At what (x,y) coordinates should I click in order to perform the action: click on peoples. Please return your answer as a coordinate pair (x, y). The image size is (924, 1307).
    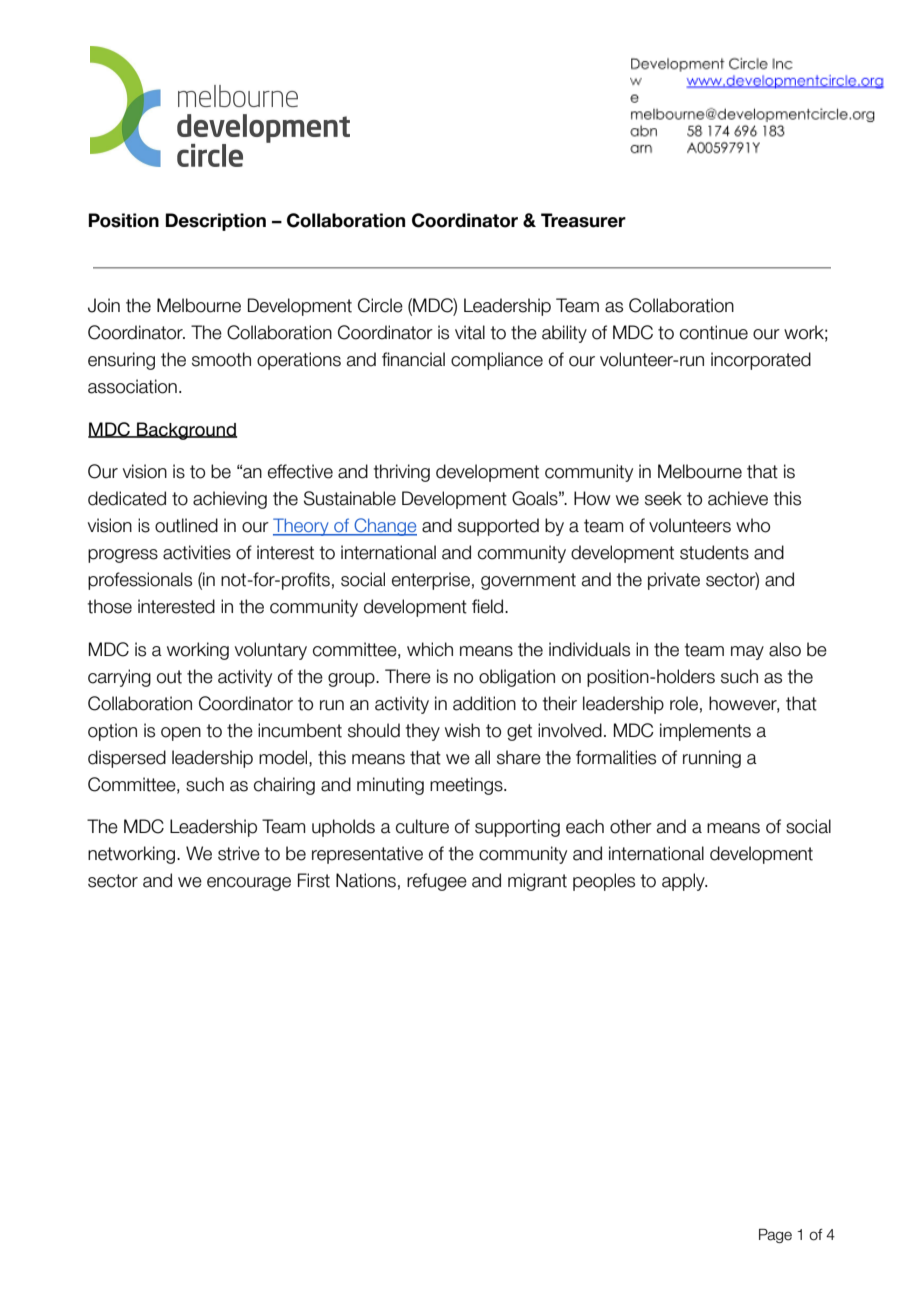
    Looking at the image, I should click on (604, 882).
